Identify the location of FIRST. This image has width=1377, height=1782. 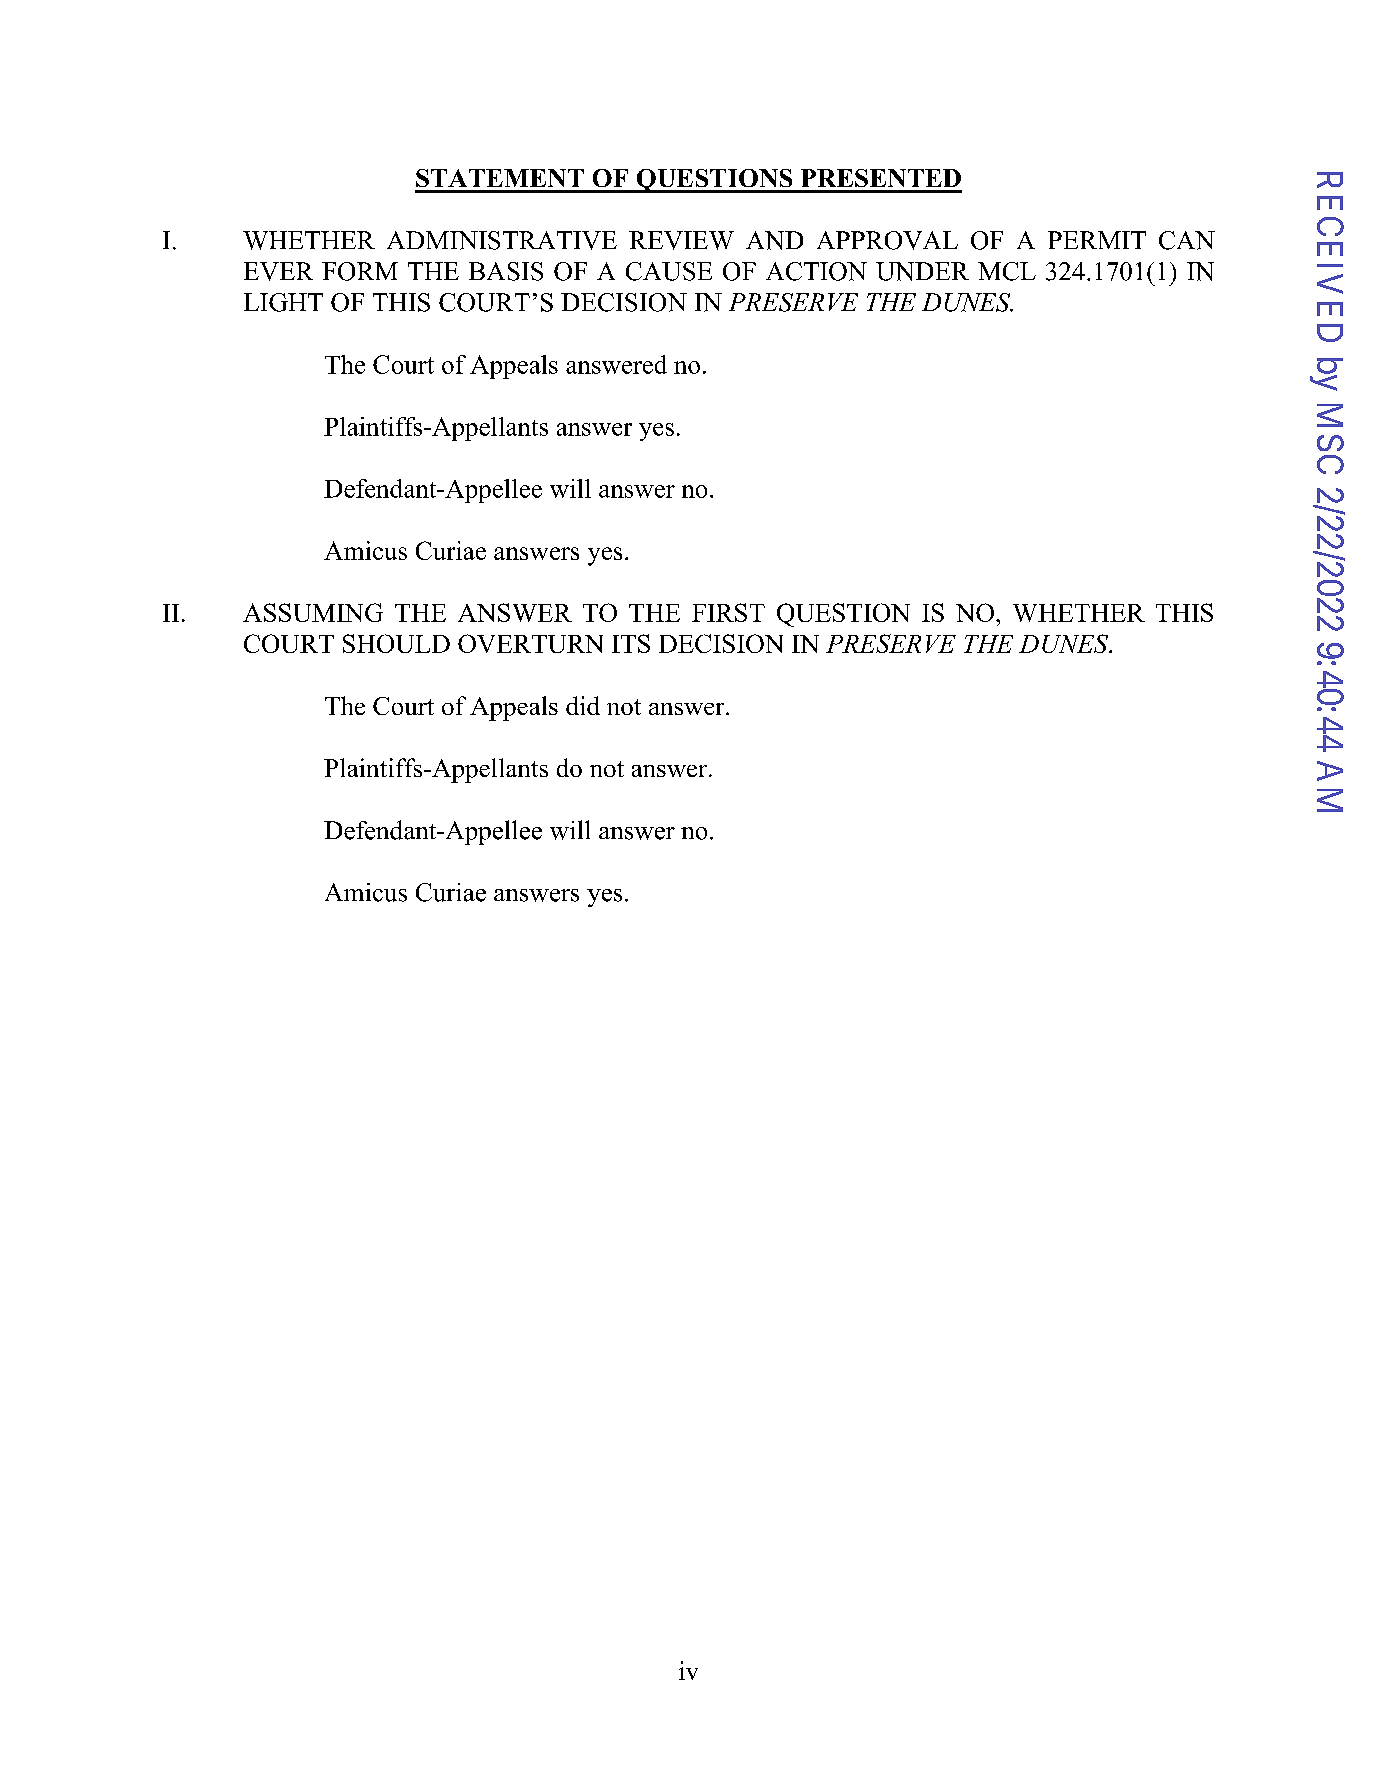
(728, 612).
